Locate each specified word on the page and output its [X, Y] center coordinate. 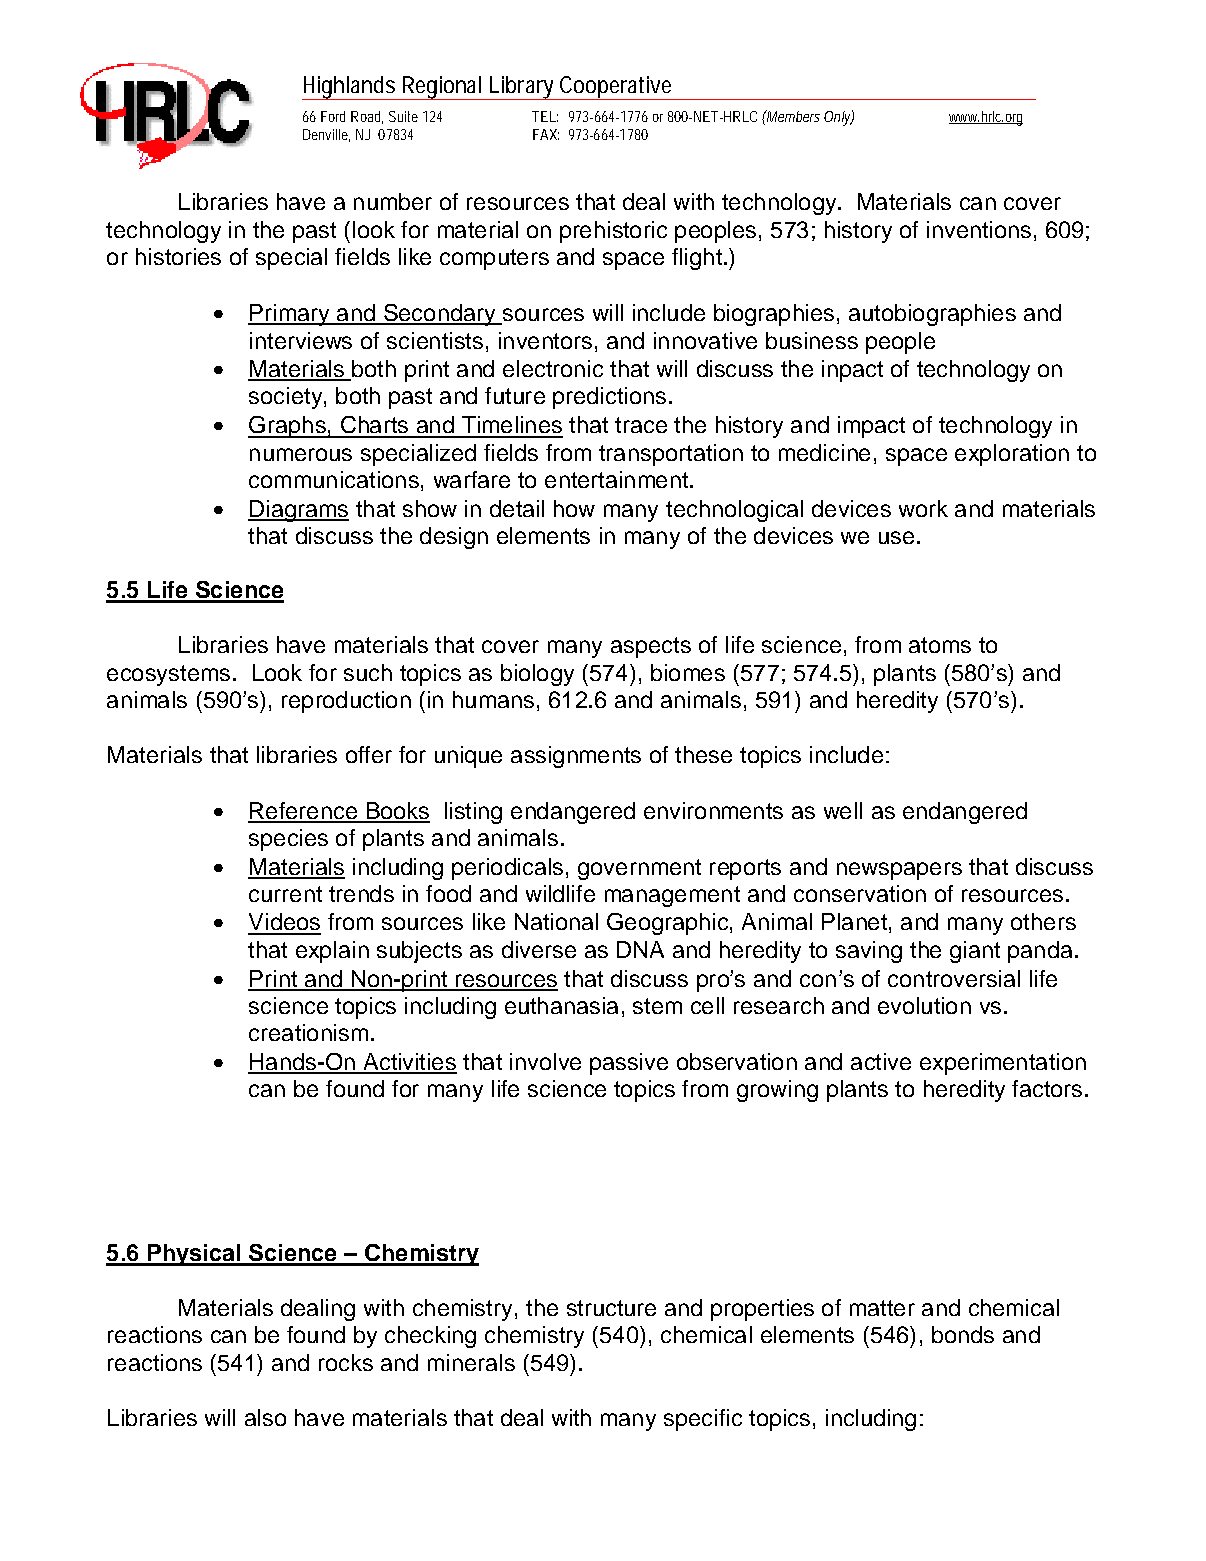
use [896, 537]
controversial [954, 978]
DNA [640, 949]
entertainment [618, 479]
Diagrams [298, 511]
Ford [333, 116]
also [265, 1417]
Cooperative [617, 88]
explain [332, 952]
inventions [979, 229]
